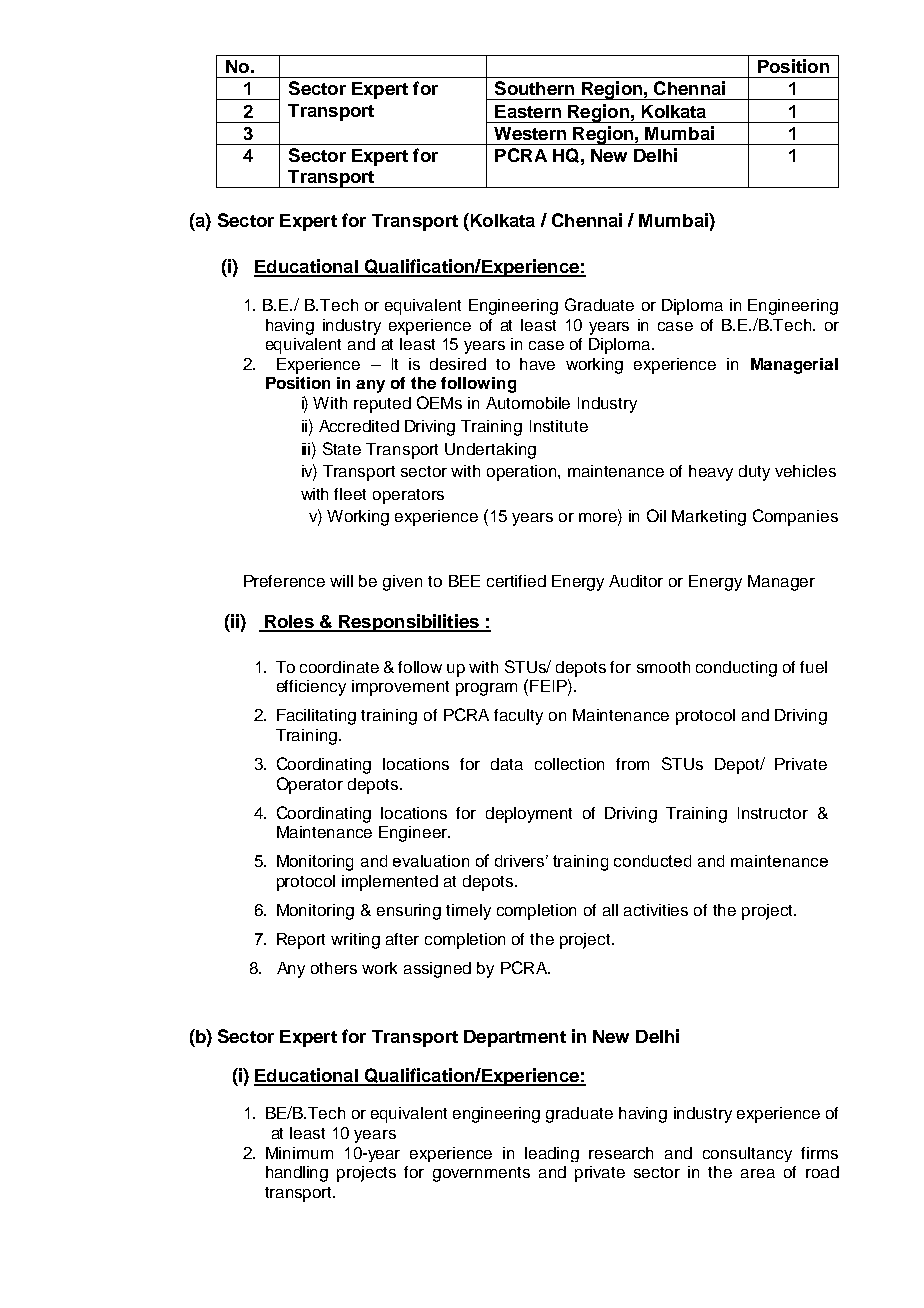  What do you see at coordinates (754, 473) in the image?
I see `duty` at bounding box center [754, 473].
